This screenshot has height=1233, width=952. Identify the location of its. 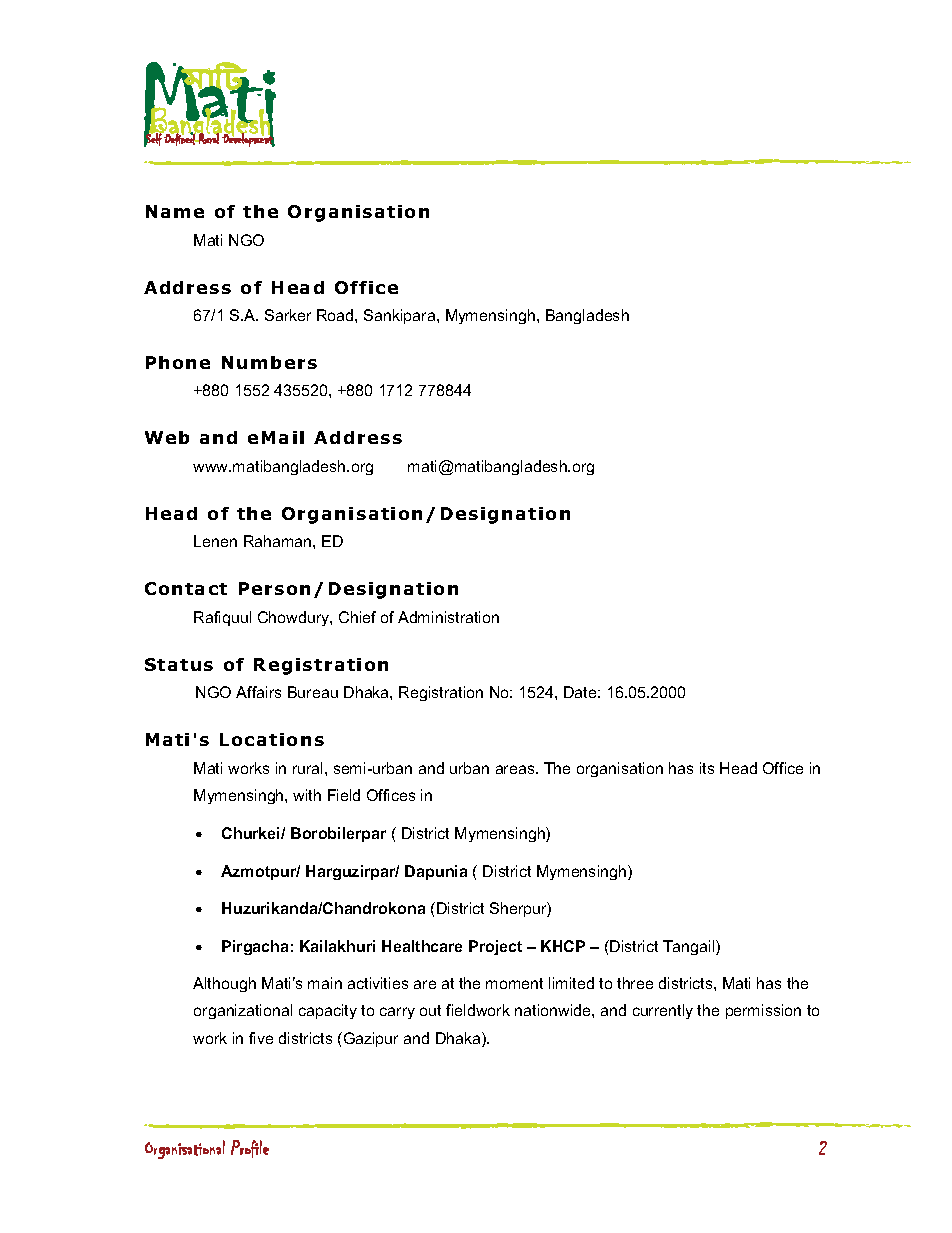
(707, 768).
